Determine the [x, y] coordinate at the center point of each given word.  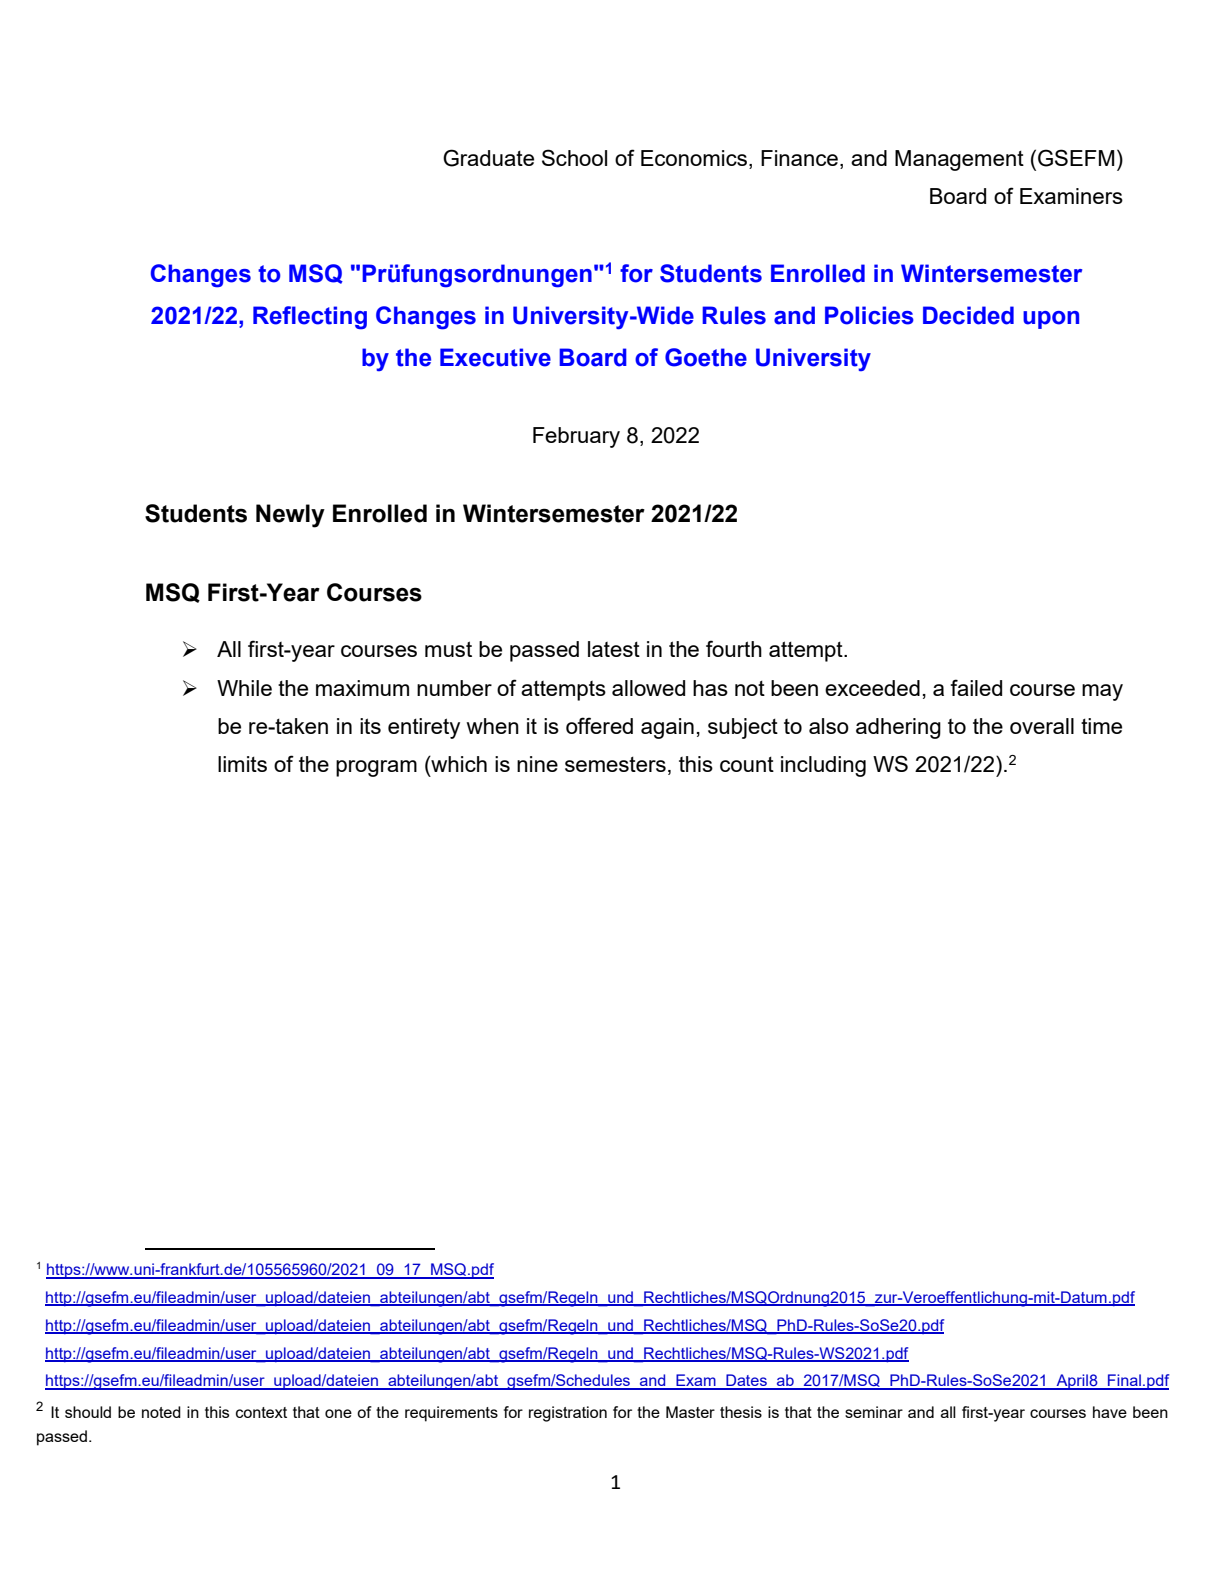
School [574, 157]
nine [537, 764]
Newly [290, 516]
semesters [615, 764]
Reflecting [310, 318]
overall [1042, 726]
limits [242, 764]
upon [1051, 320]
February [576, 437]
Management [959, 160]
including [823, 766]
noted [161, 1412]
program [376, 768]
